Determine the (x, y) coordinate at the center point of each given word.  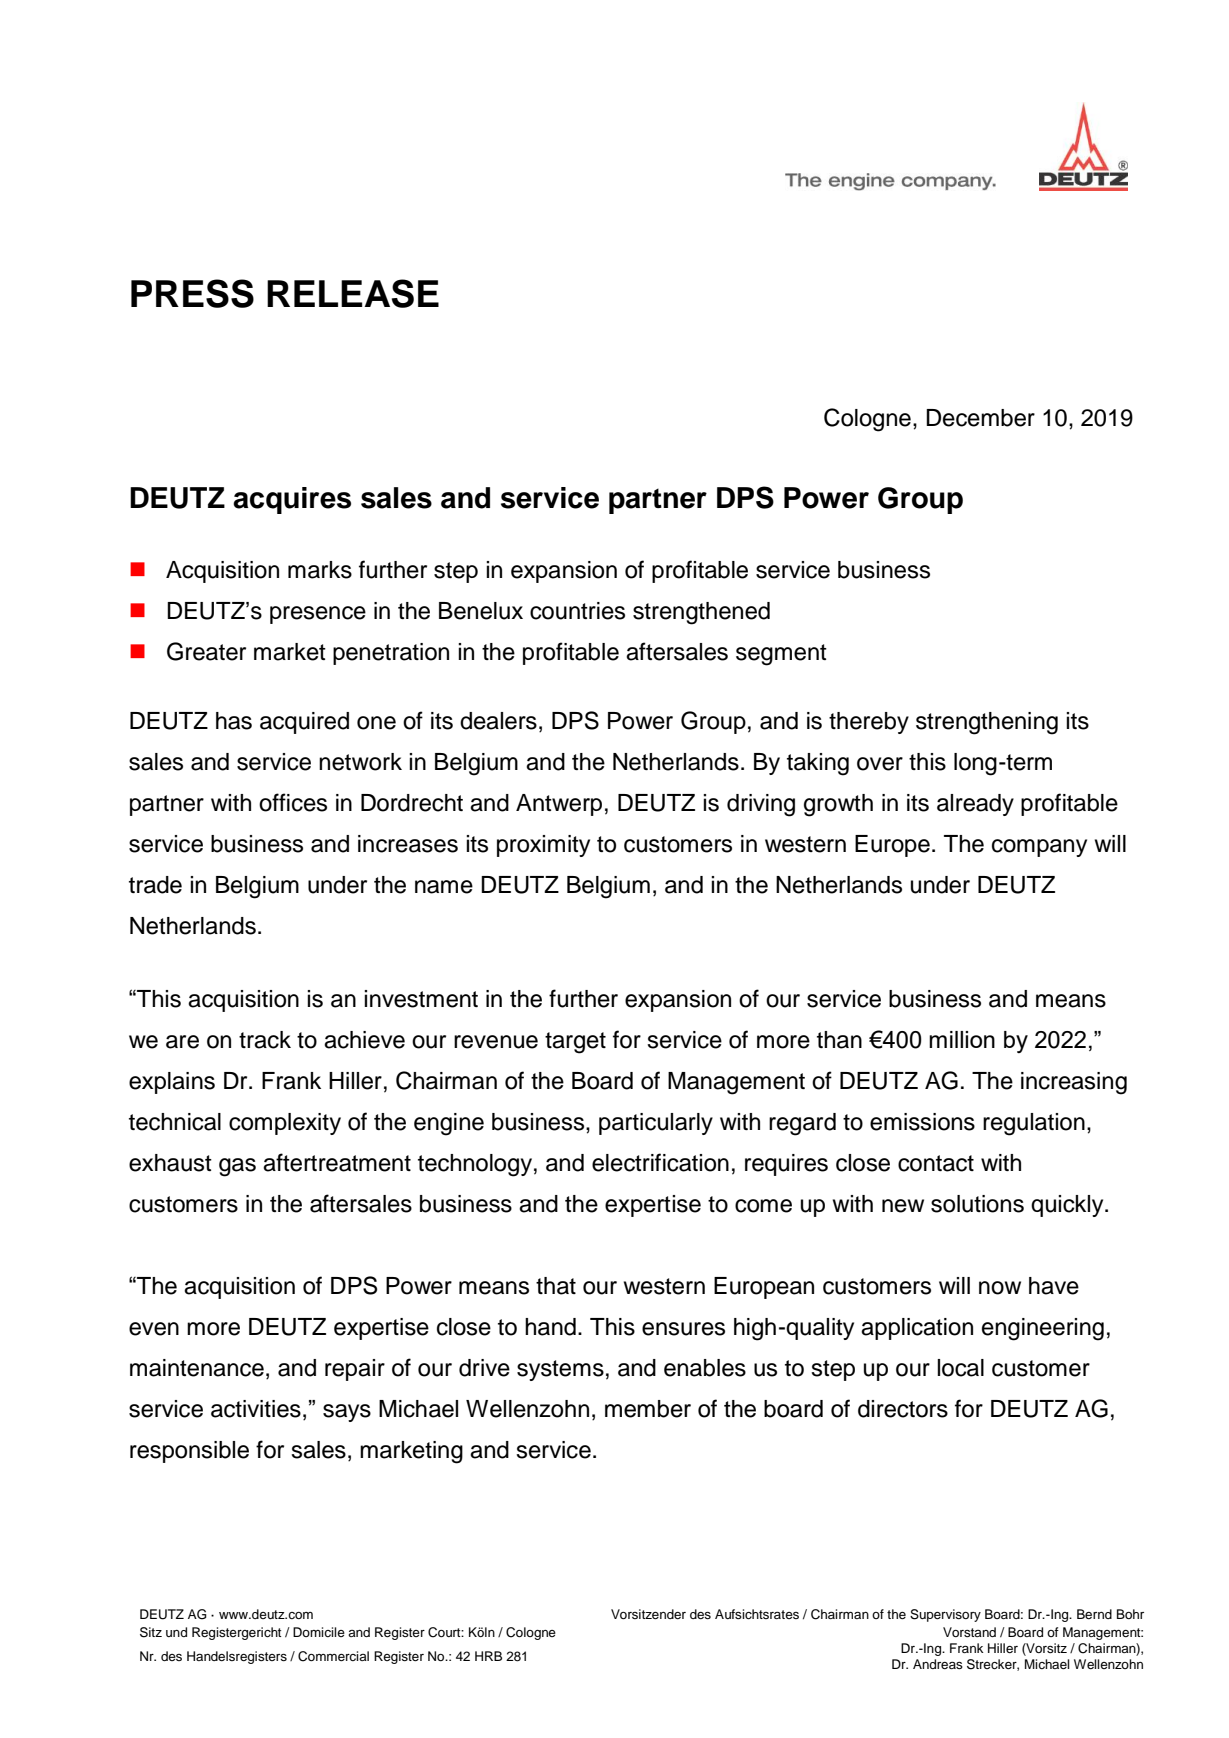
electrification (660, 1162)
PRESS (192, 293)
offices (293, 802)
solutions (977, 1204)
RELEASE (353, 293)
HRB (488, 1656)
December (980, 418)
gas (237, 1167)
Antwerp (559, 805)
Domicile (319, 1632)
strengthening (987, 723)
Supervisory (945, 1615)
